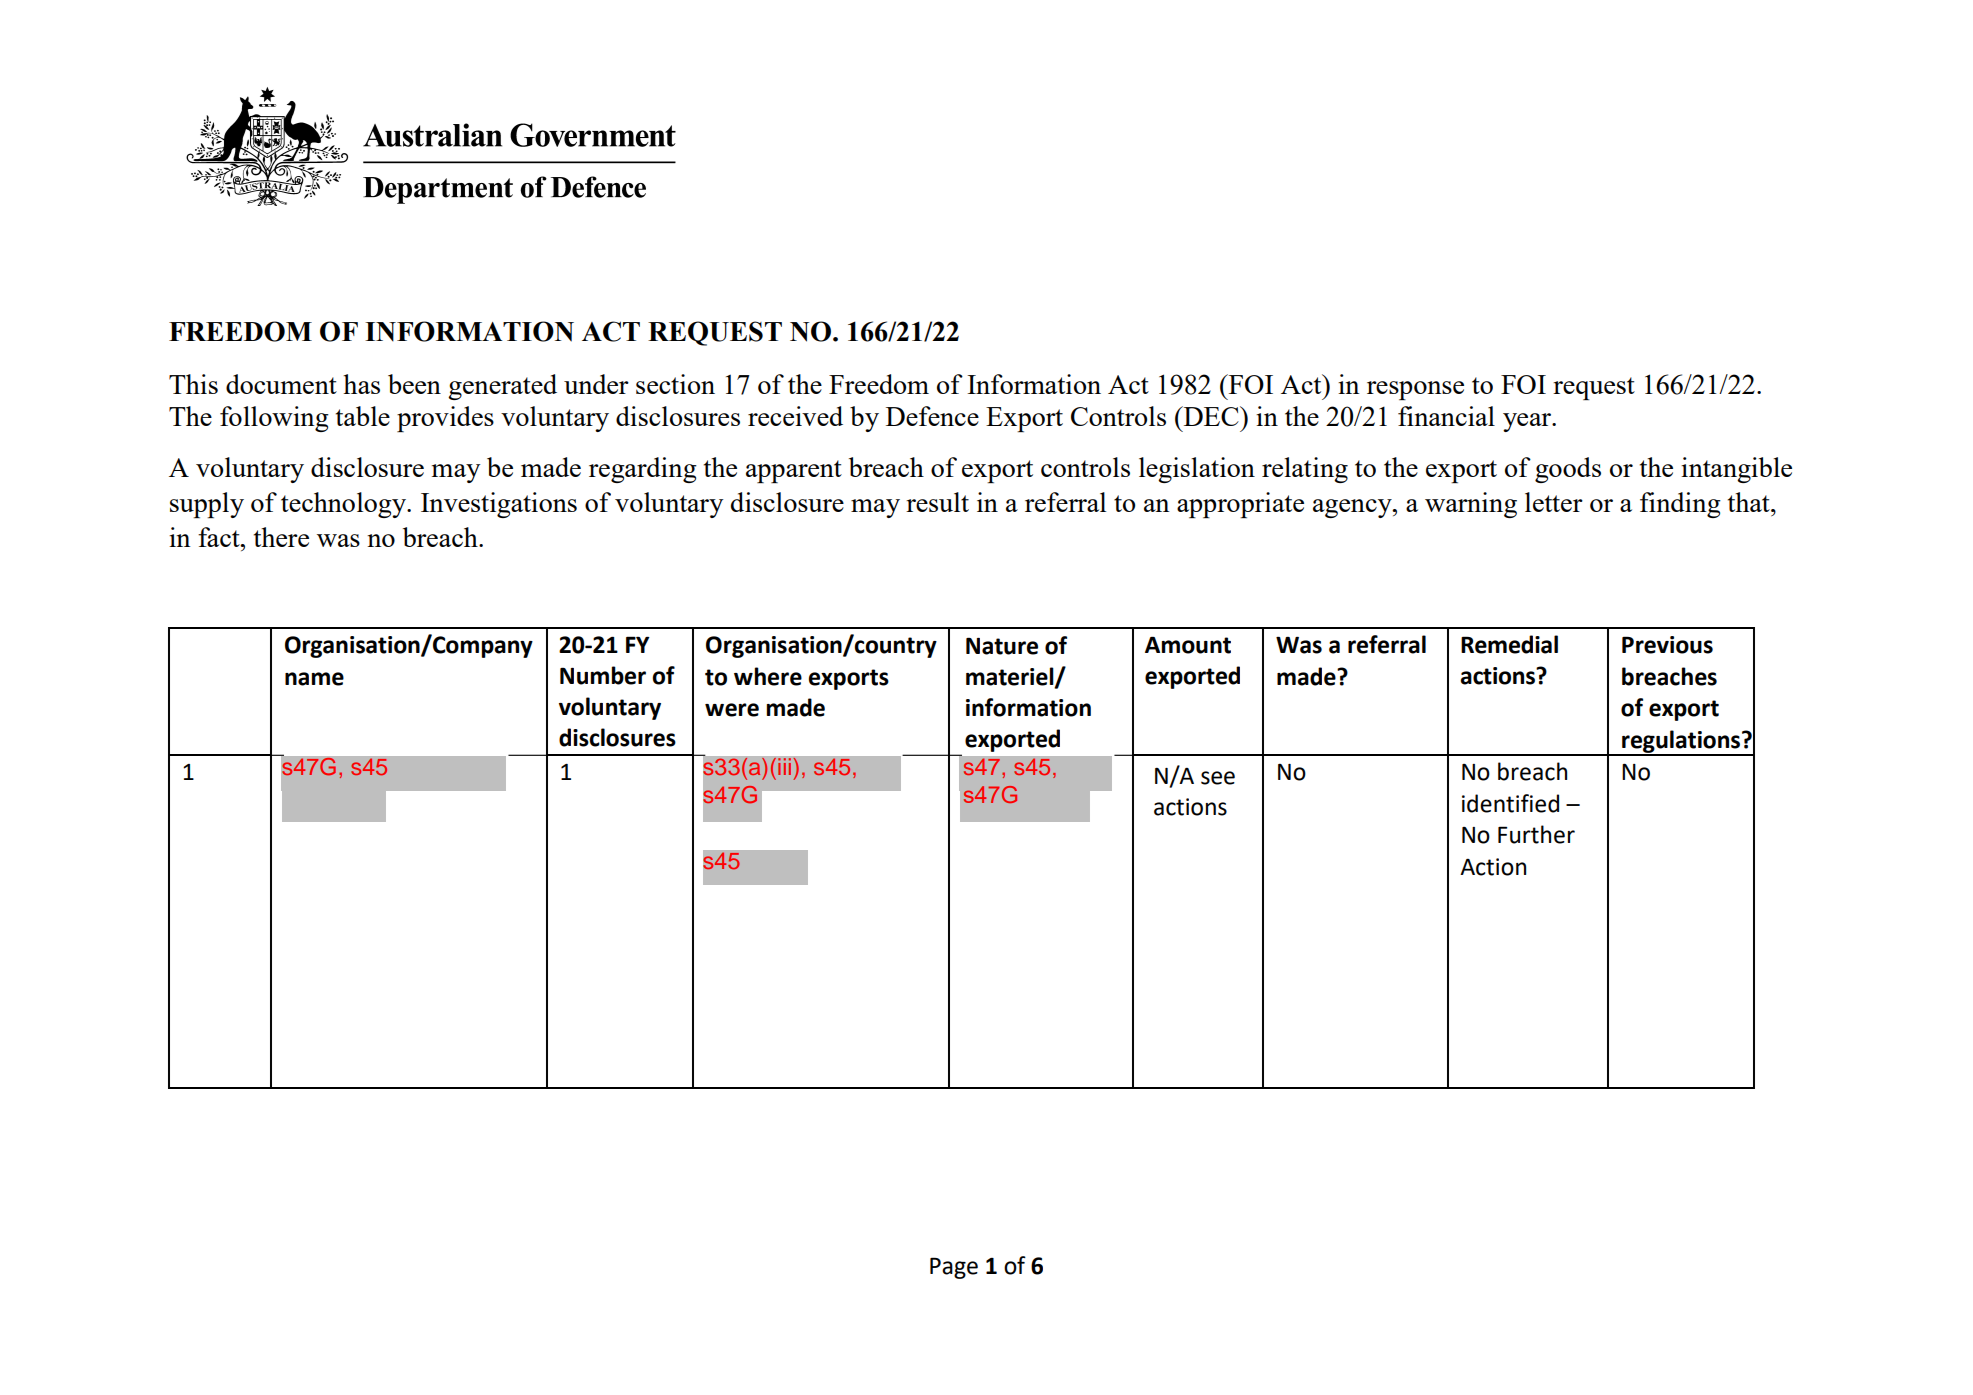 The width and height of the screenshot is (1973, 1395). Describe the element at coordinates (954, 1268) in the screenshot. I see `Page` at that location.
